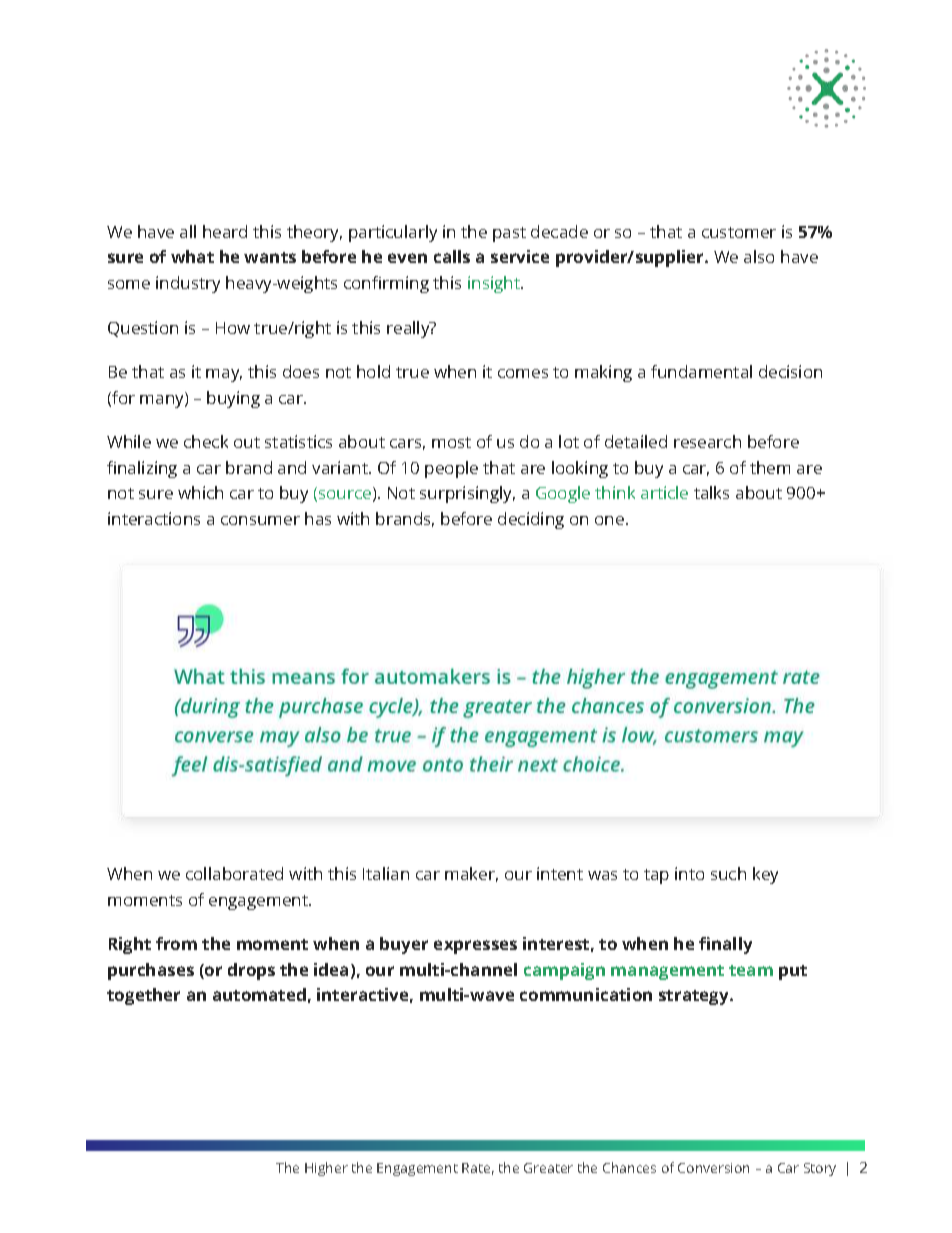 The height and width of the page is (1233, 952). I want to click on also, so click(759, 256).
